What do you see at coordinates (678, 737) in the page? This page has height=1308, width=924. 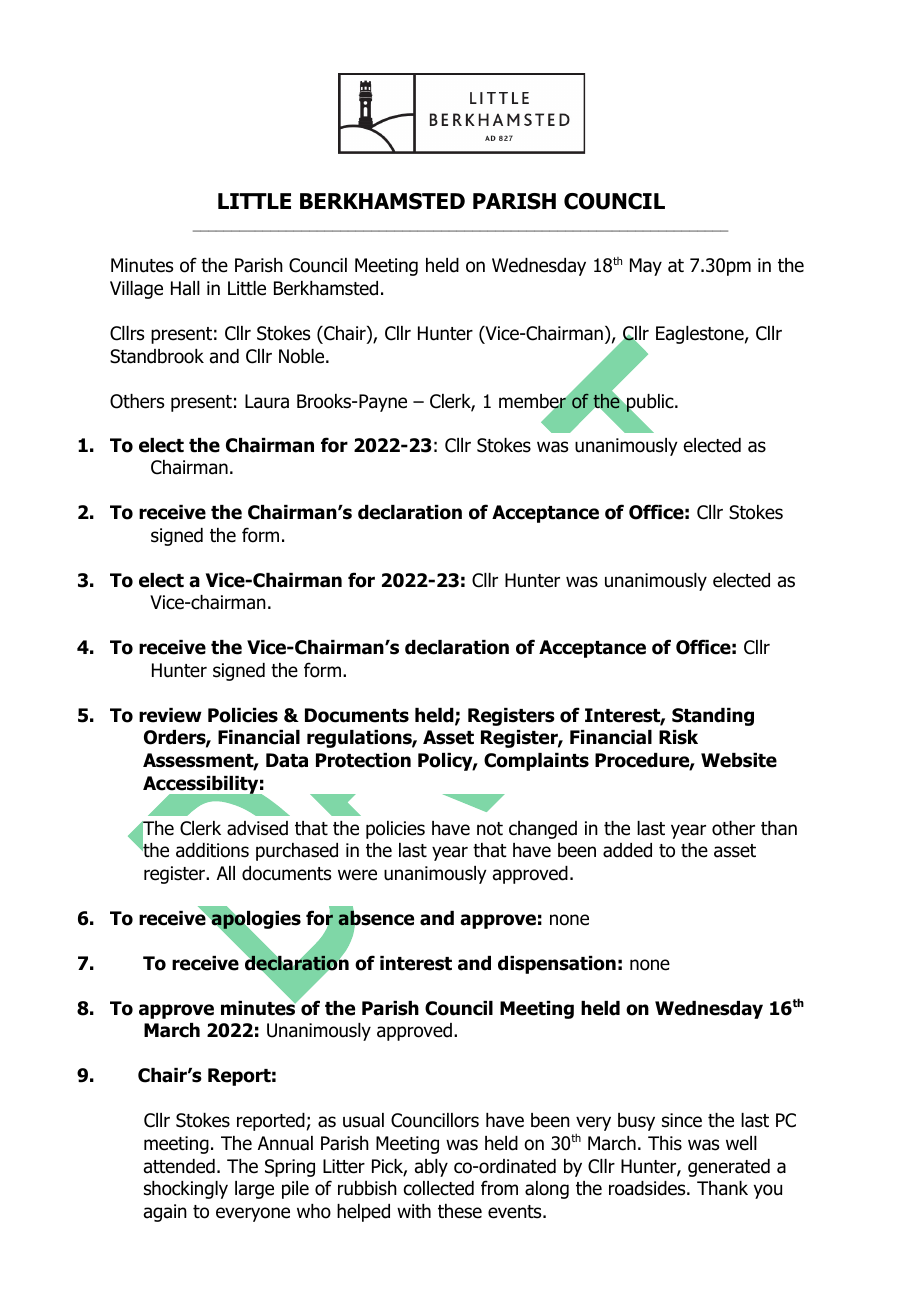 I see `Risk` at bounding box center [678, 737].
